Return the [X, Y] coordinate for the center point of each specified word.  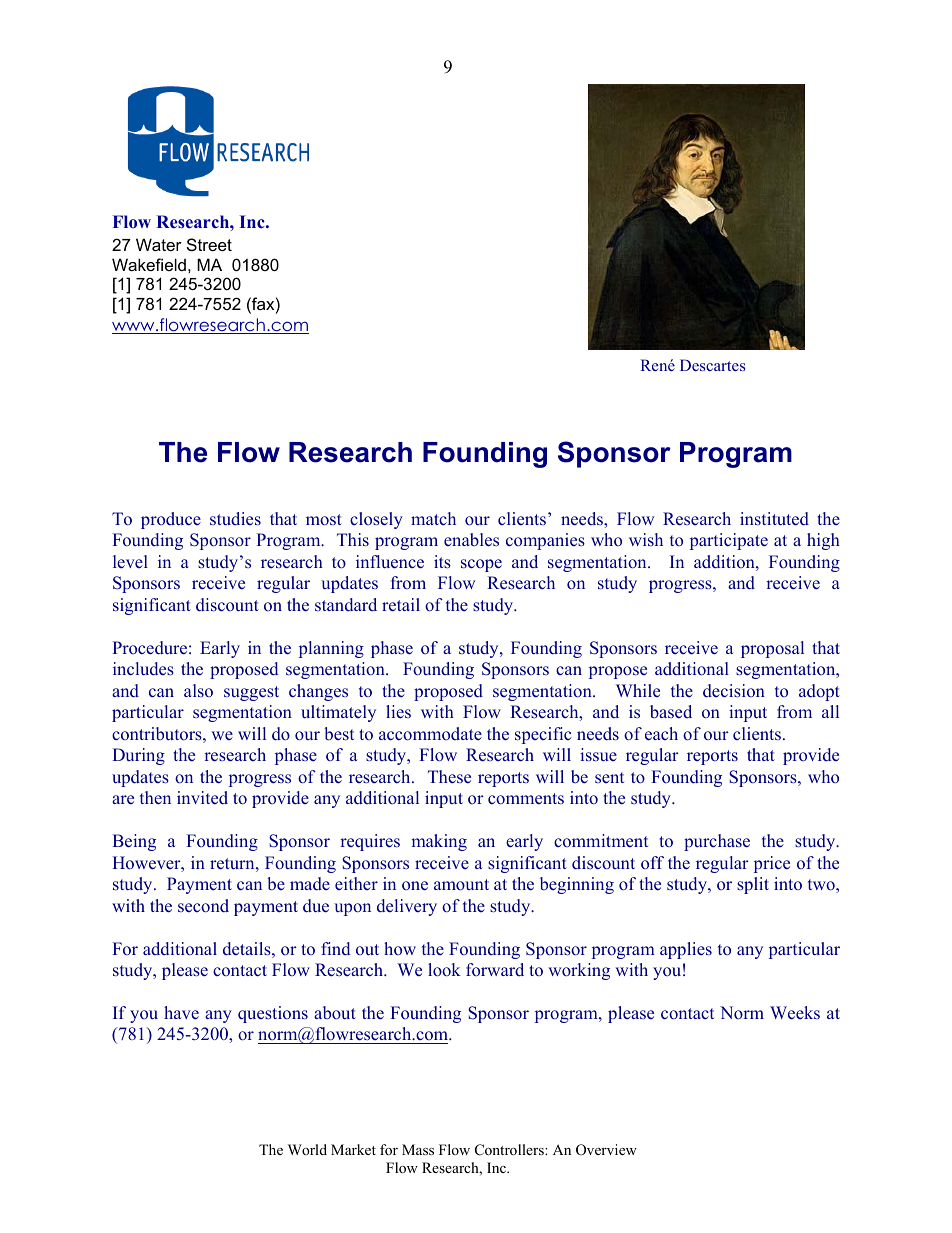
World [307, 1149]
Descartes [712, 365]
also [198, 691]
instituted [774, 519]
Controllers [510, 1150]
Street [209, 244]
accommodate [430, 734]
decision [734, 691]
